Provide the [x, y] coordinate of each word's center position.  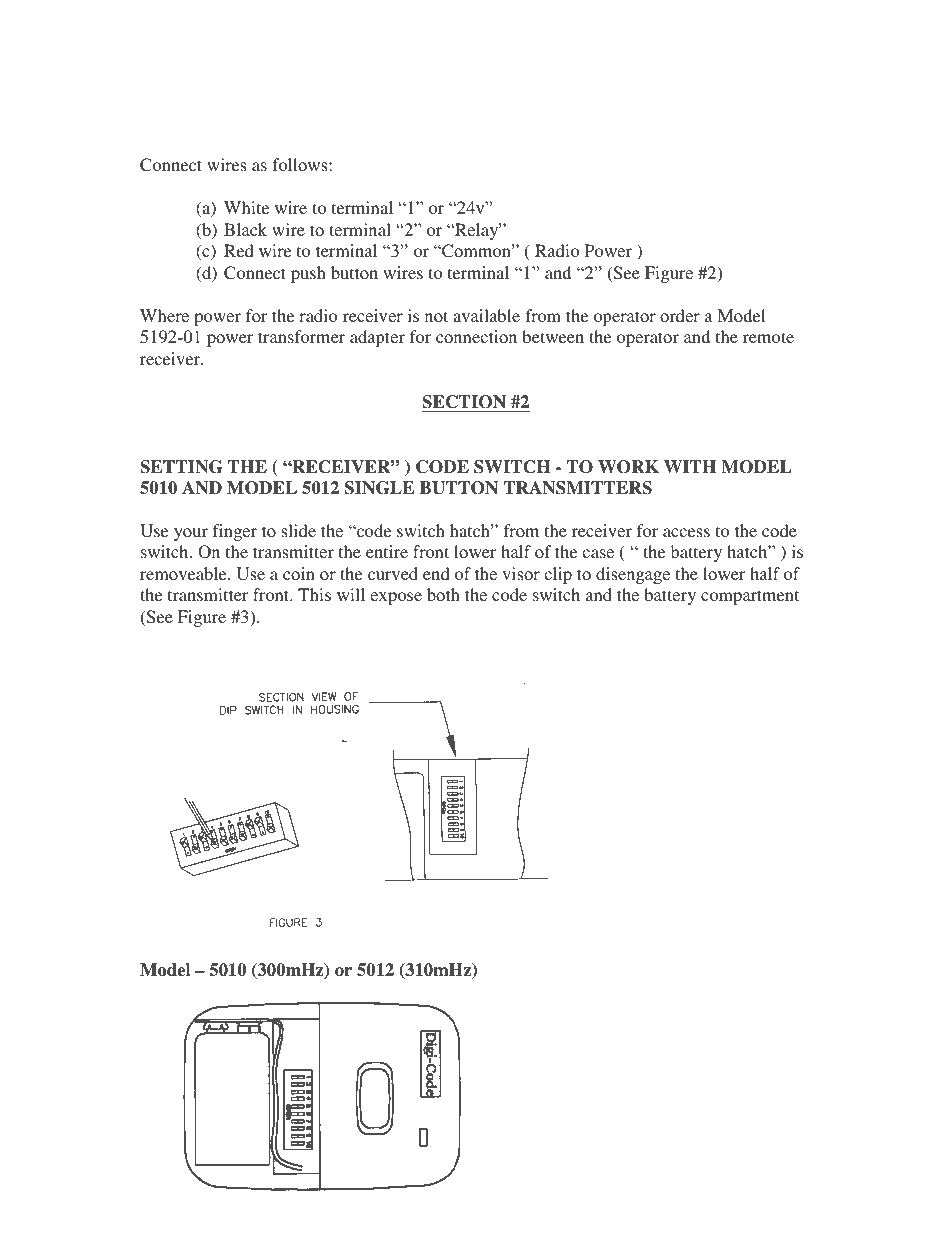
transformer [301, 336]
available [486, 315]
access [686, 532]
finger [235, 532]
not [436, 316]
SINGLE [379, 488]
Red [239, 250]
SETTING [181, 467]
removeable [184, 573]
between [553, 336]
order [680, 315]
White [246, 207]
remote [768, 337]
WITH [690, 466]
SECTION [464, 402]
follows [301, 164]
